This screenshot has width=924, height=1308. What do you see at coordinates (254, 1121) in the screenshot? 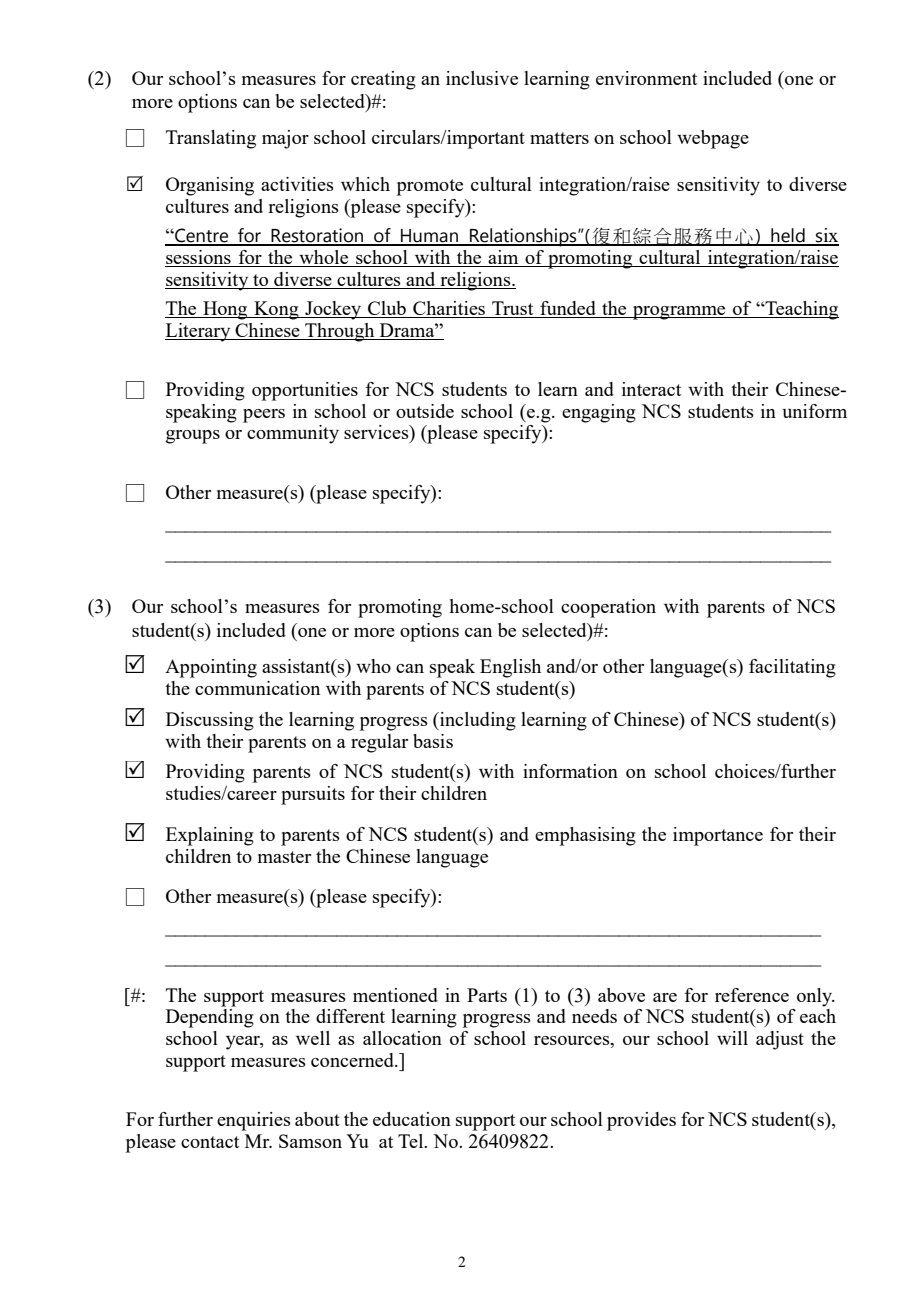
I see `enquiries` at bounding box center [254, 1121].
